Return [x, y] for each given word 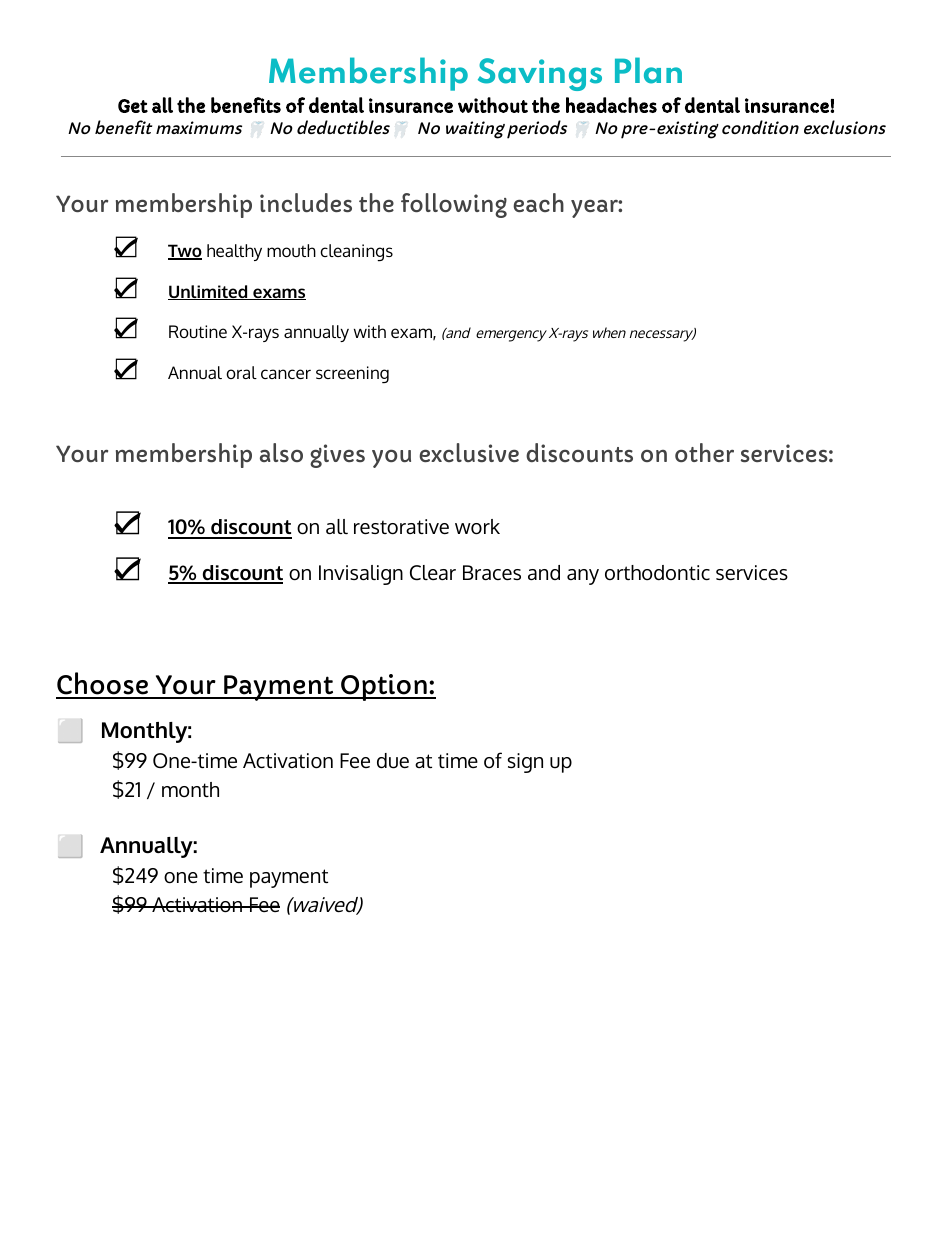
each [538, 202]
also [281, 452]
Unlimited [209, 292]
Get [133, 106]
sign [525, 763]
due [393, 761]
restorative [401, 527]
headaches [611, 105]
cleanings [356, 253]
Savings [540, 74]
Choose [103, 685]
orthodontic [657, 573]
